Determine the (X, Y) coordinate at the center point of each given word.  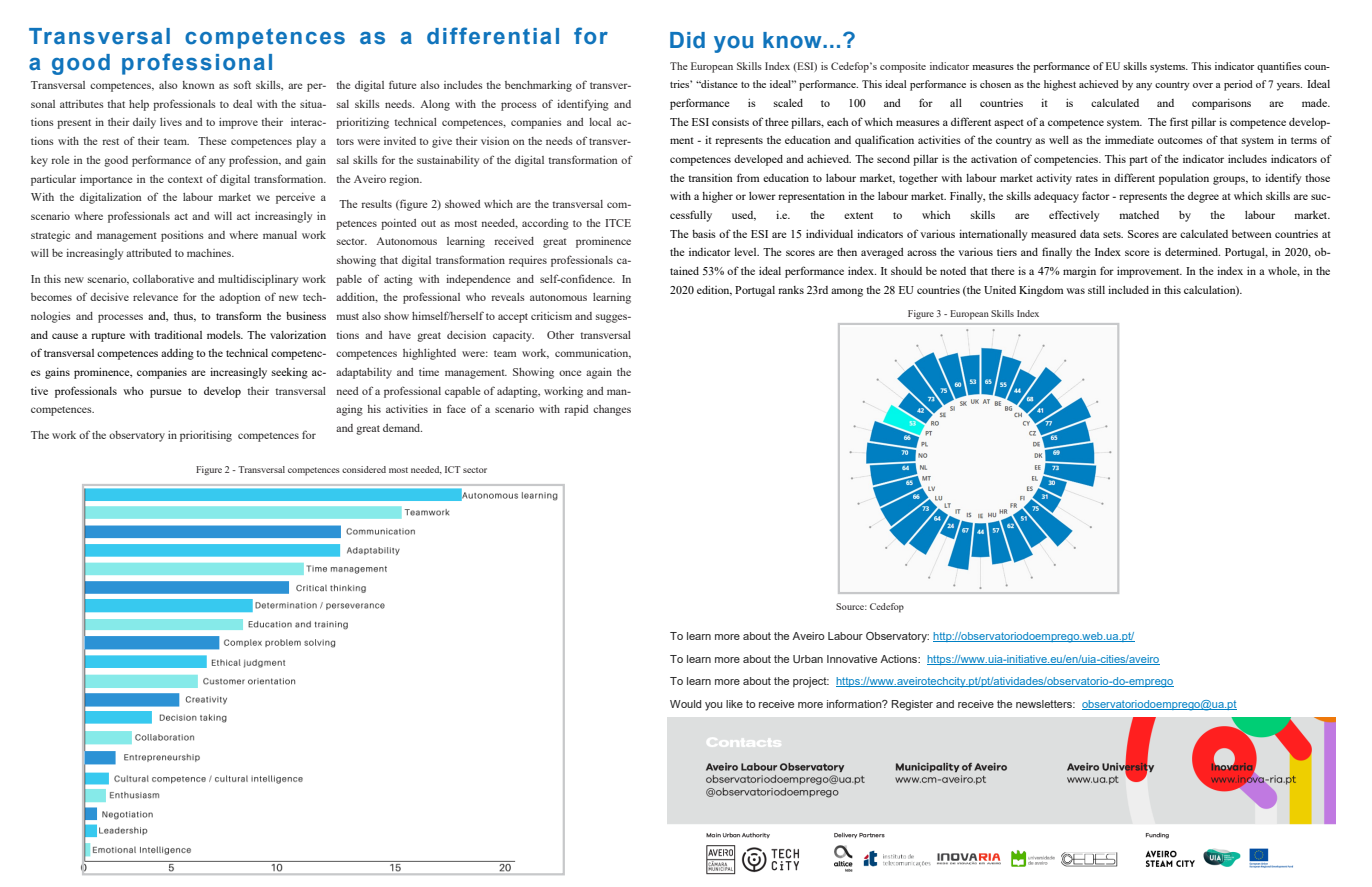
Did (687, 40)
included (1128, 290)
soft (242, 84)
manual (280, 235)
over (1203, 85)
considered (364, 469)
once (570, 373)
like (734, 704)
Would (685, 704)
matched (1139, 215)
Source (851, 606)
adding (177, 354)
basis (704, 234)
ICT (453, 469)
